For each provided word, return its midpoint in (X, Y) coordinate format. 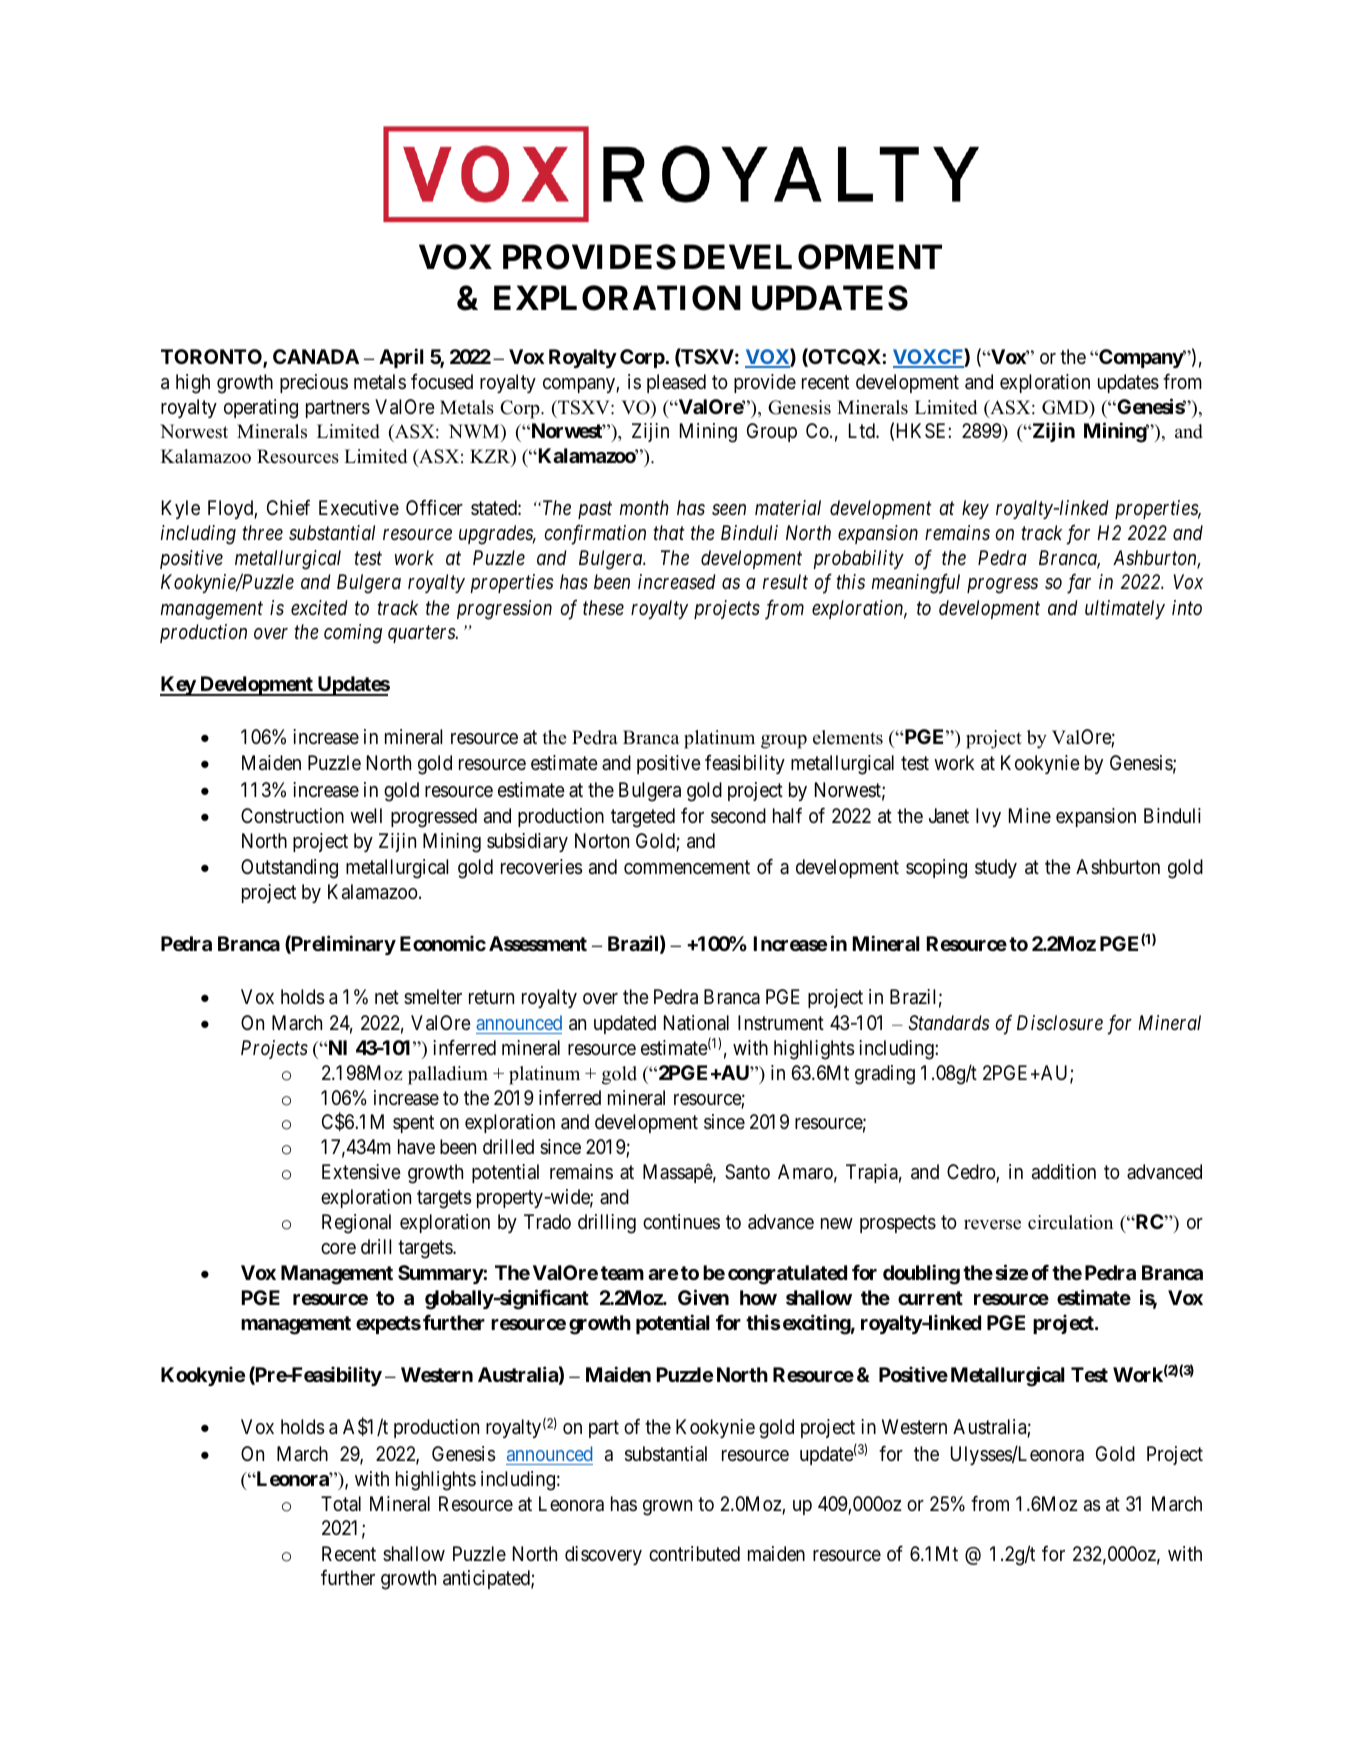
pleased (676, 383)
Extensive (361, 1172)
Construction (292, 816)
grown (667, 1508)
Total (341, 1503)
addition (1064, 1171)
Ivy (988, 817)
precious (314, 383)
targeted (643, 818)
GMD (1066, 407)
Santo (747, 1172)
